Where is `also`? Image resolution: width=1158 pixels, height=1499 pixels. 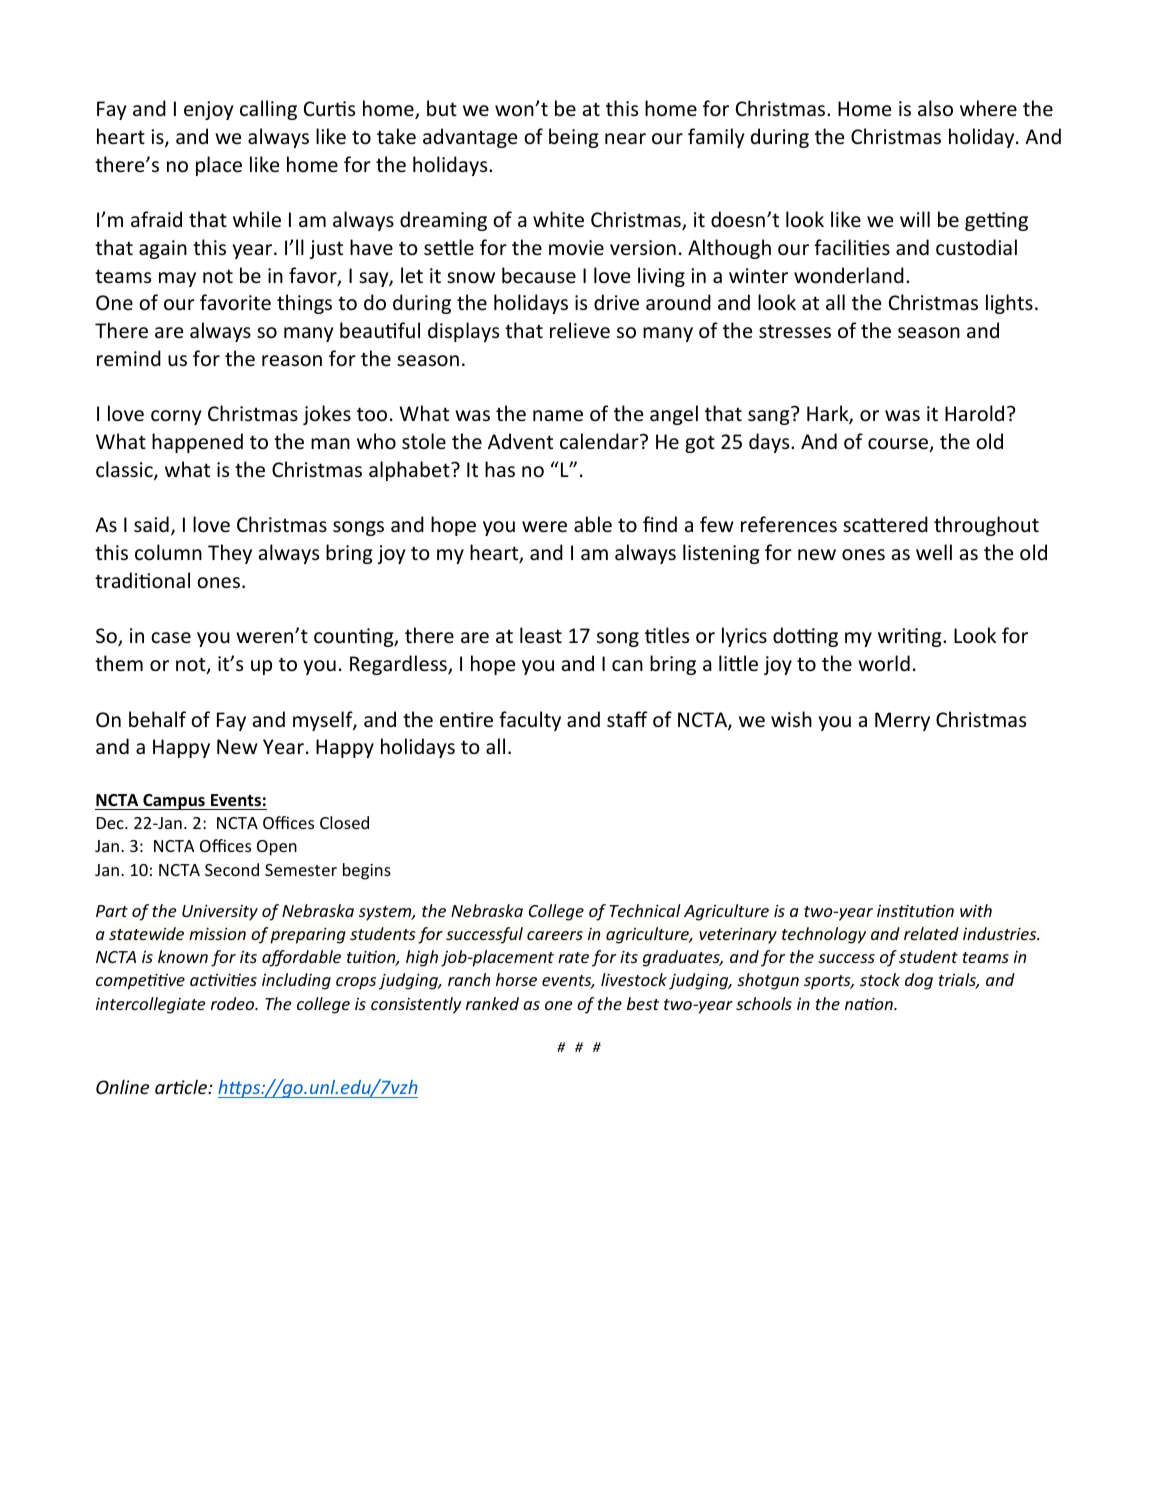 also is located at coordinates (935, 108).
